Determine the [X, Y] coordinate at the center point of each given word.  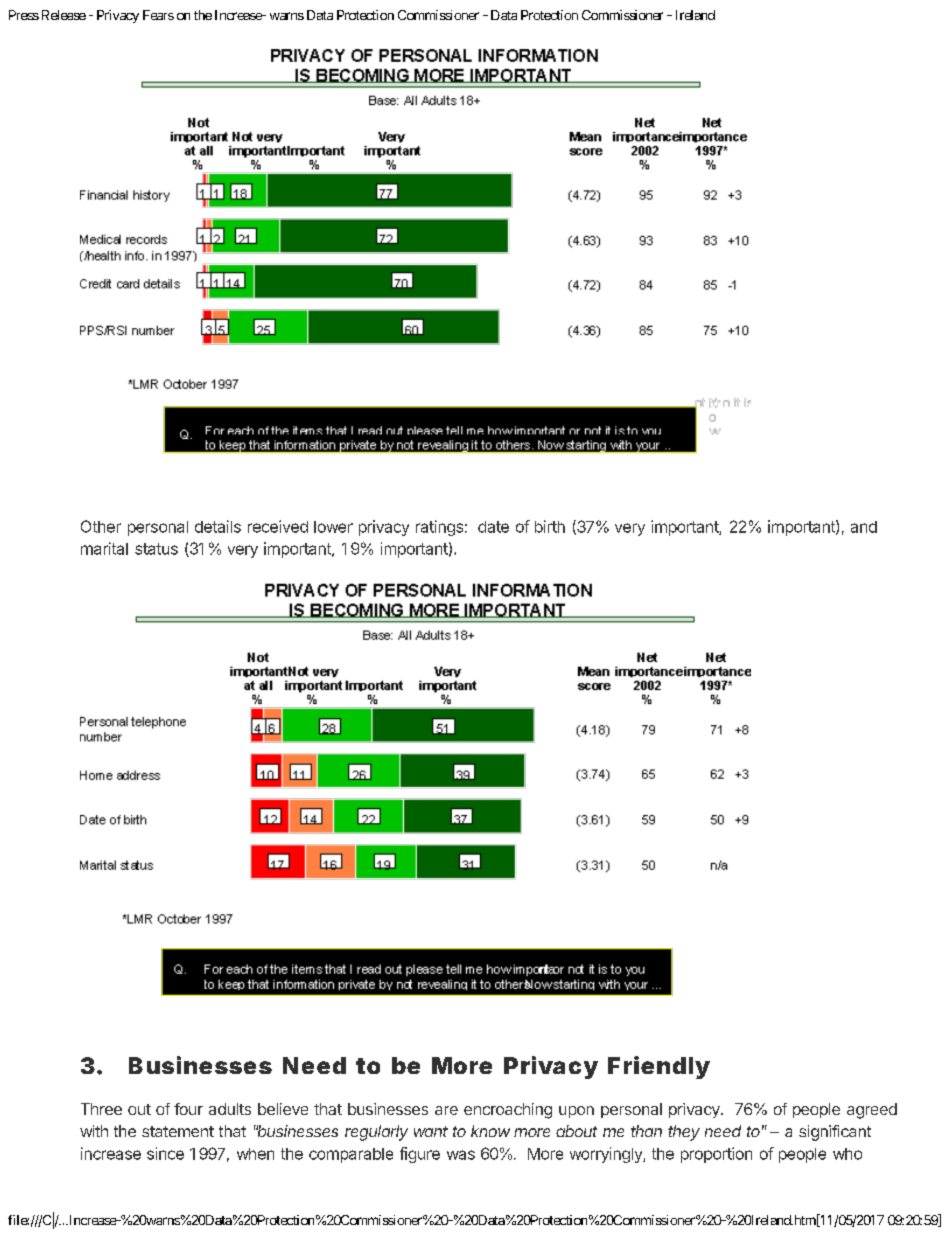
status [156, 549]
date [493, 527]
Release [64, 15]
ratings [439, 528]
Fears [158, 15]
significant [835, 1133]
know [490, 1131]
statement [178, 1131]
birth [550, 526]
